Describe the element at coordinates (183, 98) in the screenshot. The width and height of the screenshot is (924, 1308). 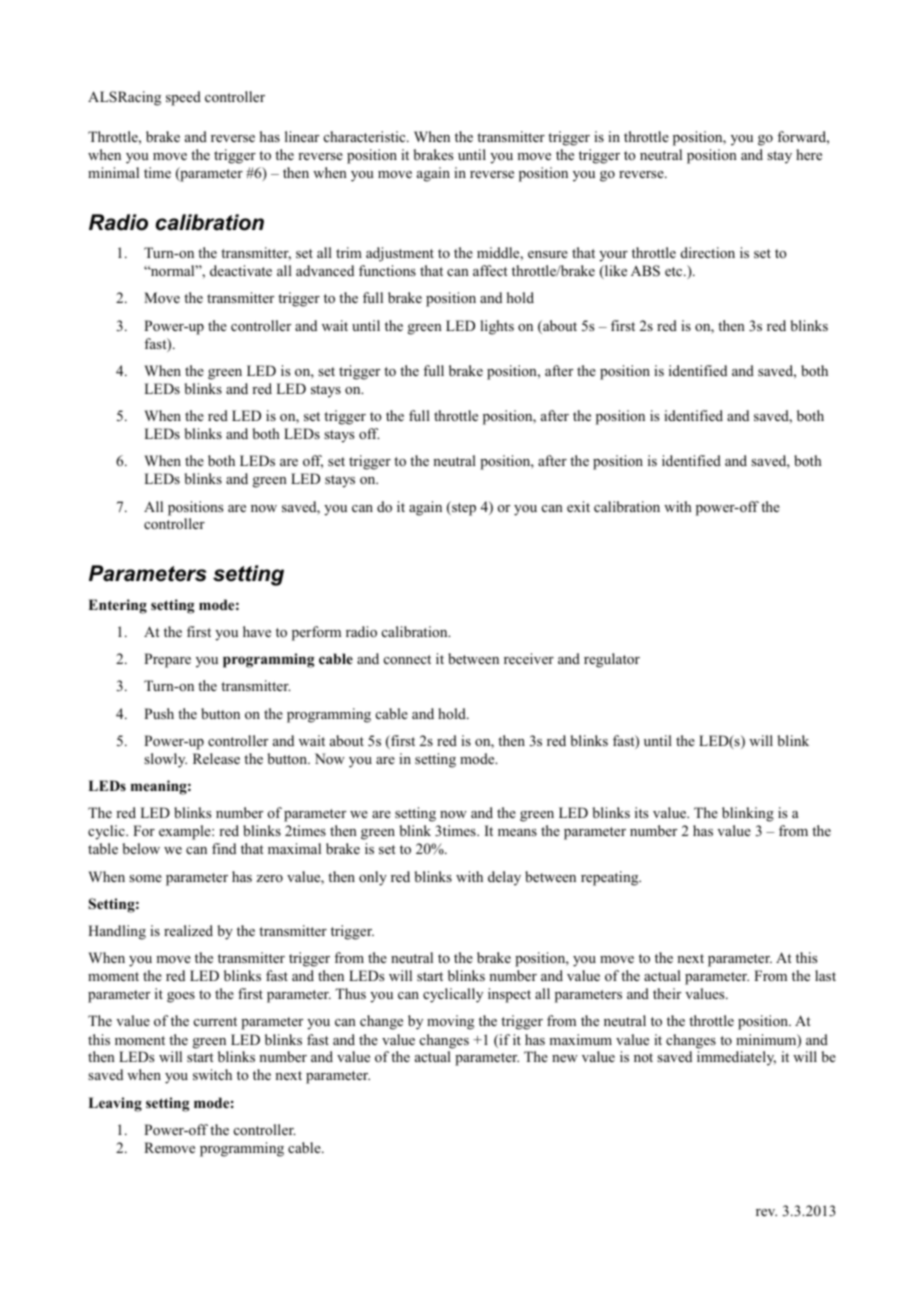
I see `speed` at that location.
